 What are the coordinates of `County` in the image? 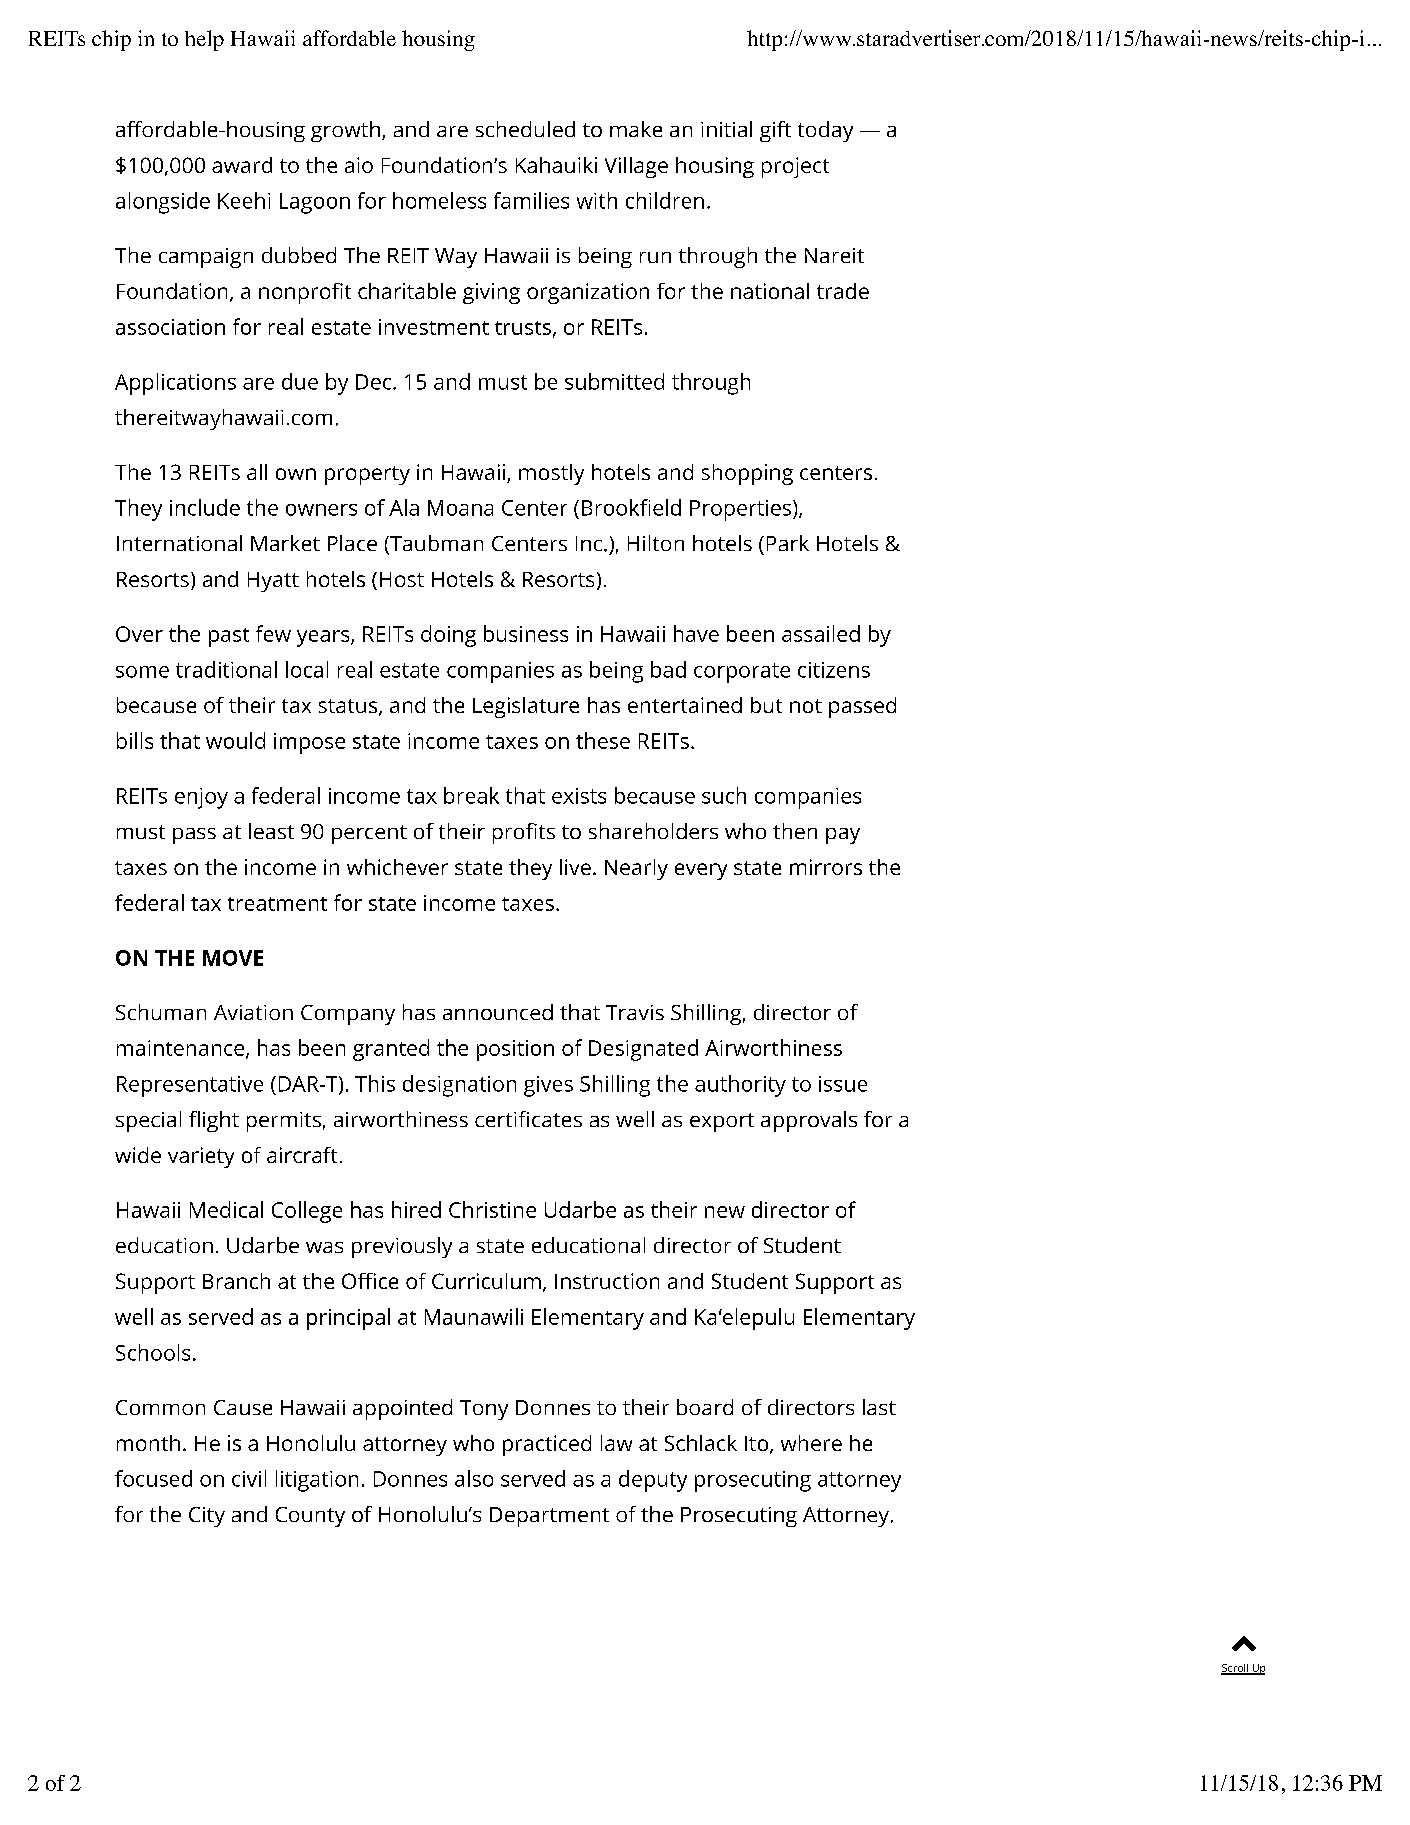 It's located at (310, 1517).
